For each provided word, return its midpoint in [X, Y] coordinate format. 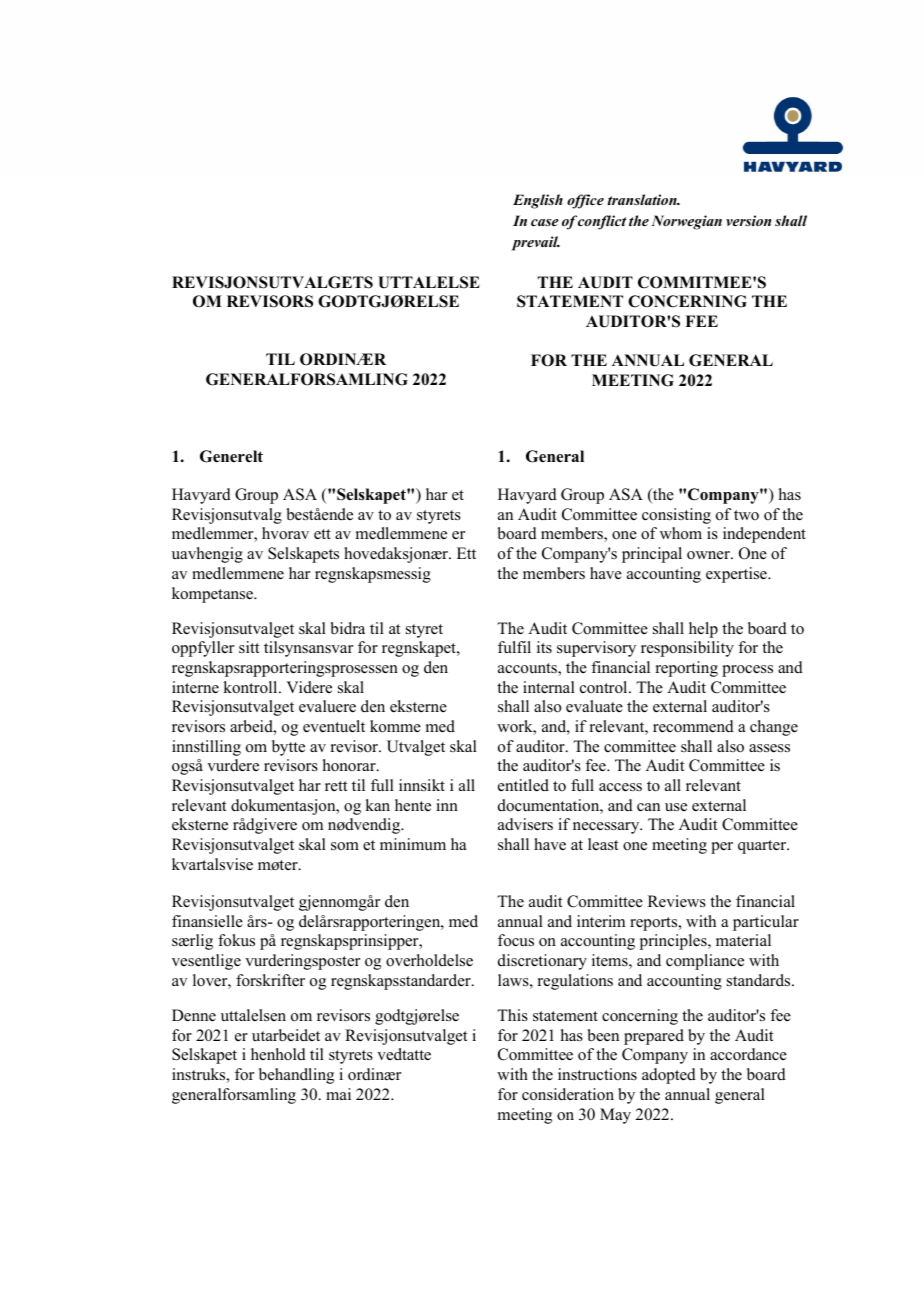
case [545, 222]
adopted [669, 1076]
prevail [536, 243]
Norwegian [686, 222]
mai [338, 1094]
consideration [568, 1094]
